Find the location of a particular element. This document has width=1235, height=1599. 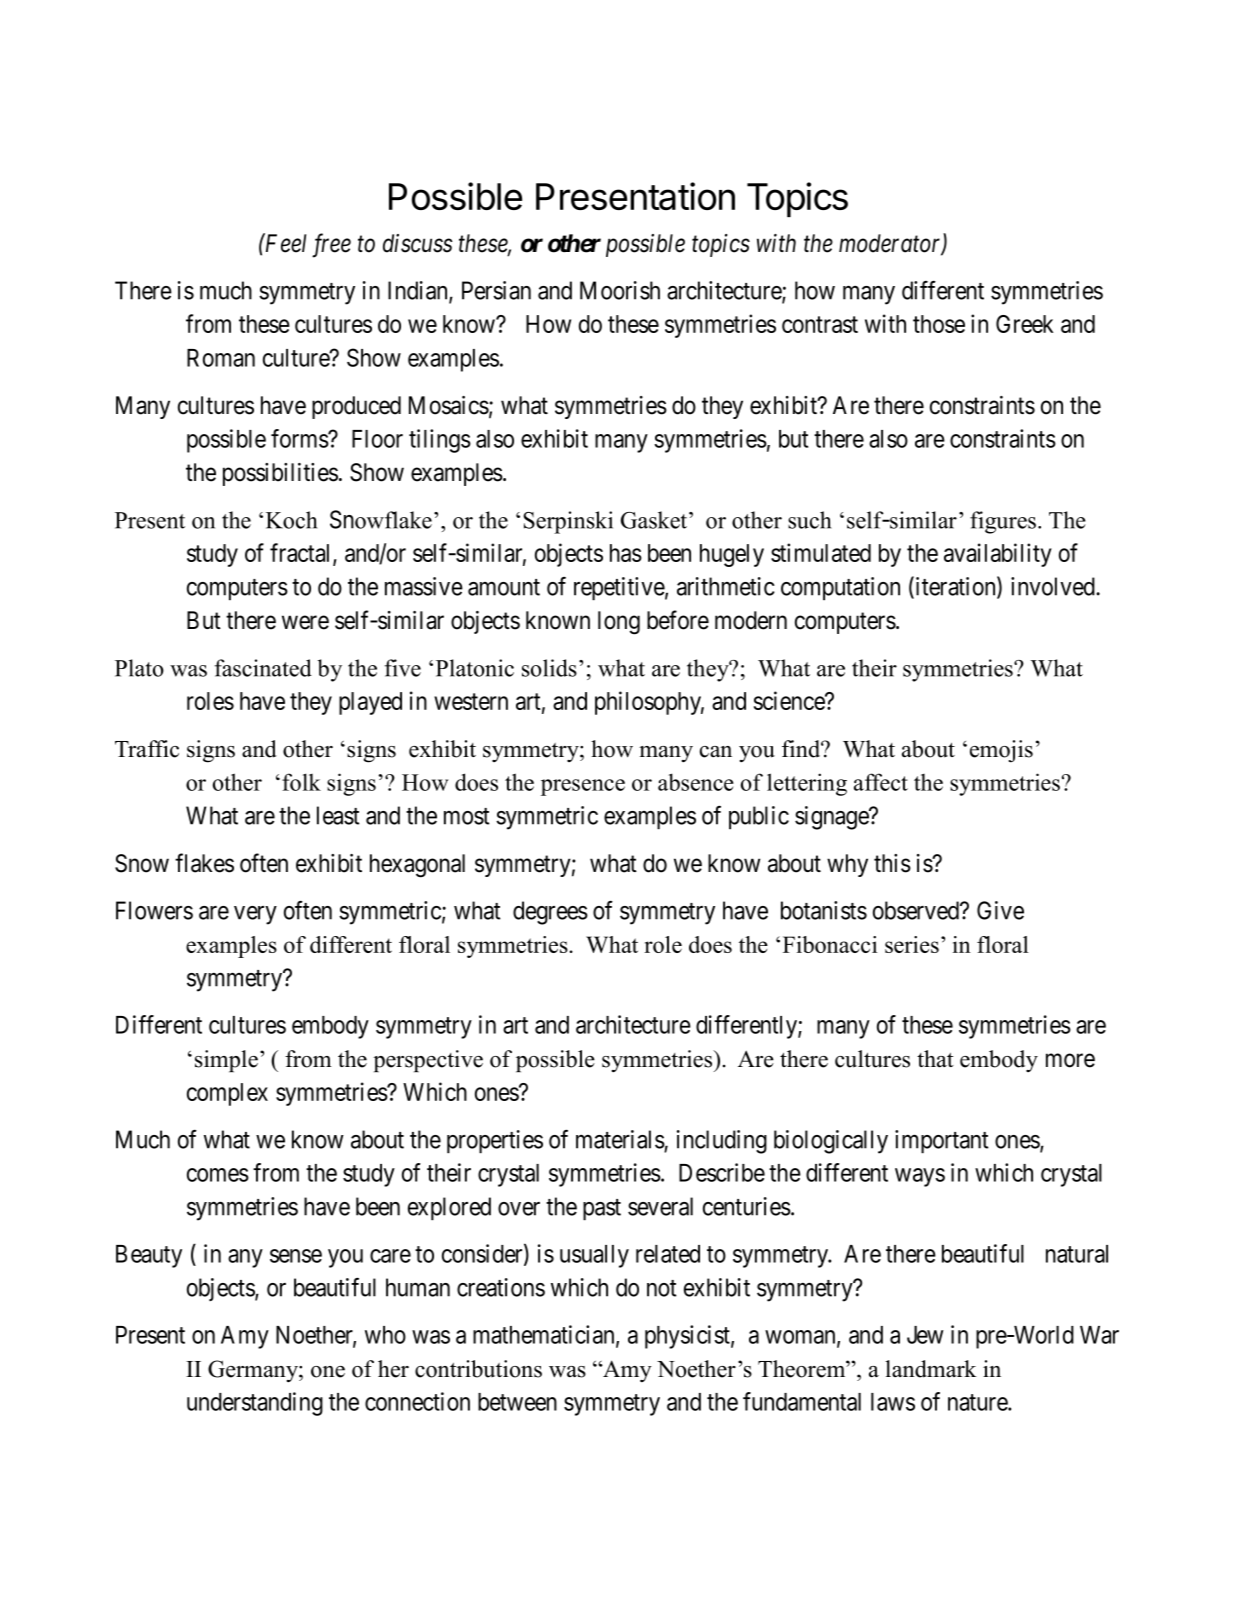

Greek is located at coordinates (1024, 324).
